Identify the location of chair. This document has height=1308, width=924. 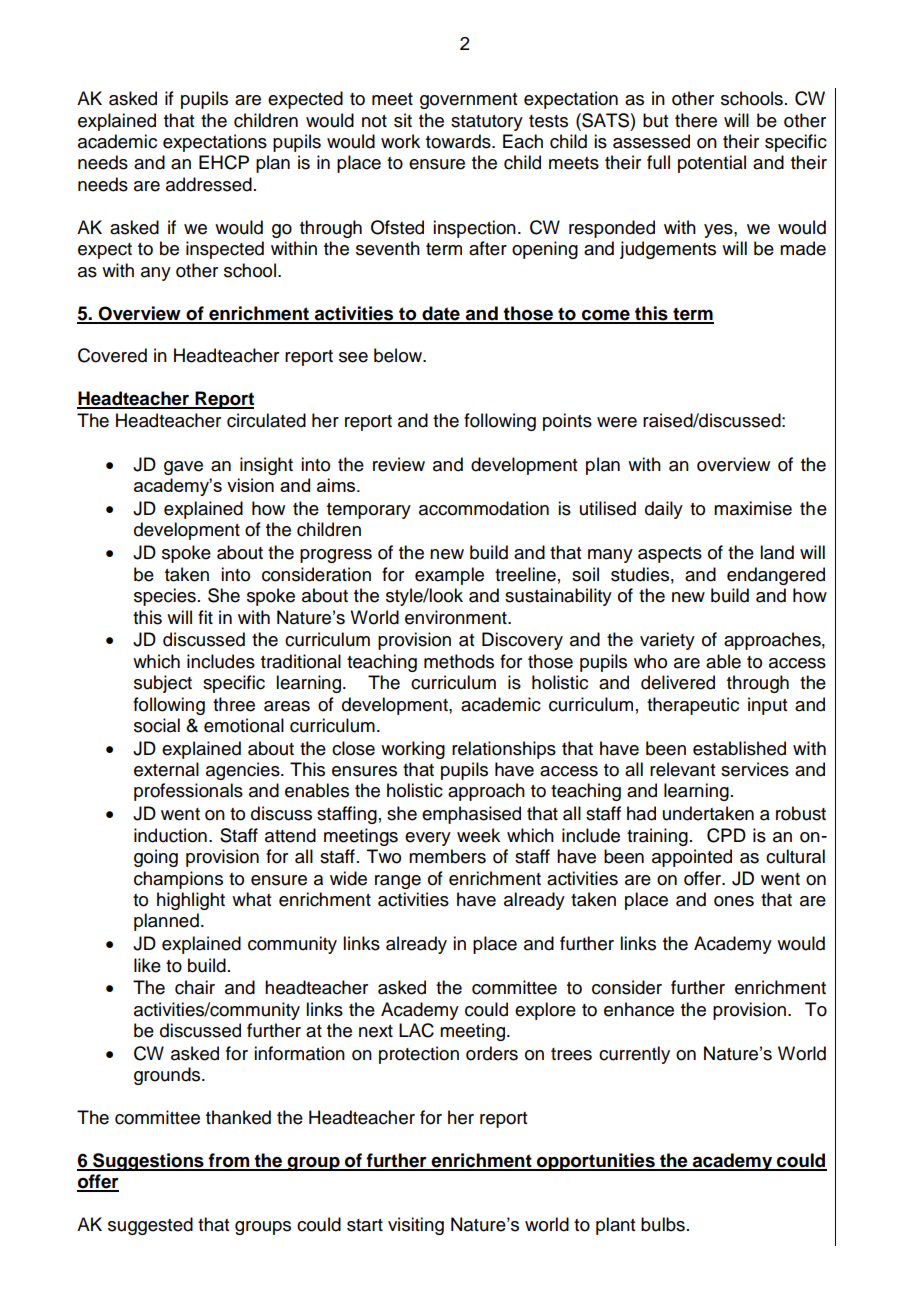
(195, 987).
